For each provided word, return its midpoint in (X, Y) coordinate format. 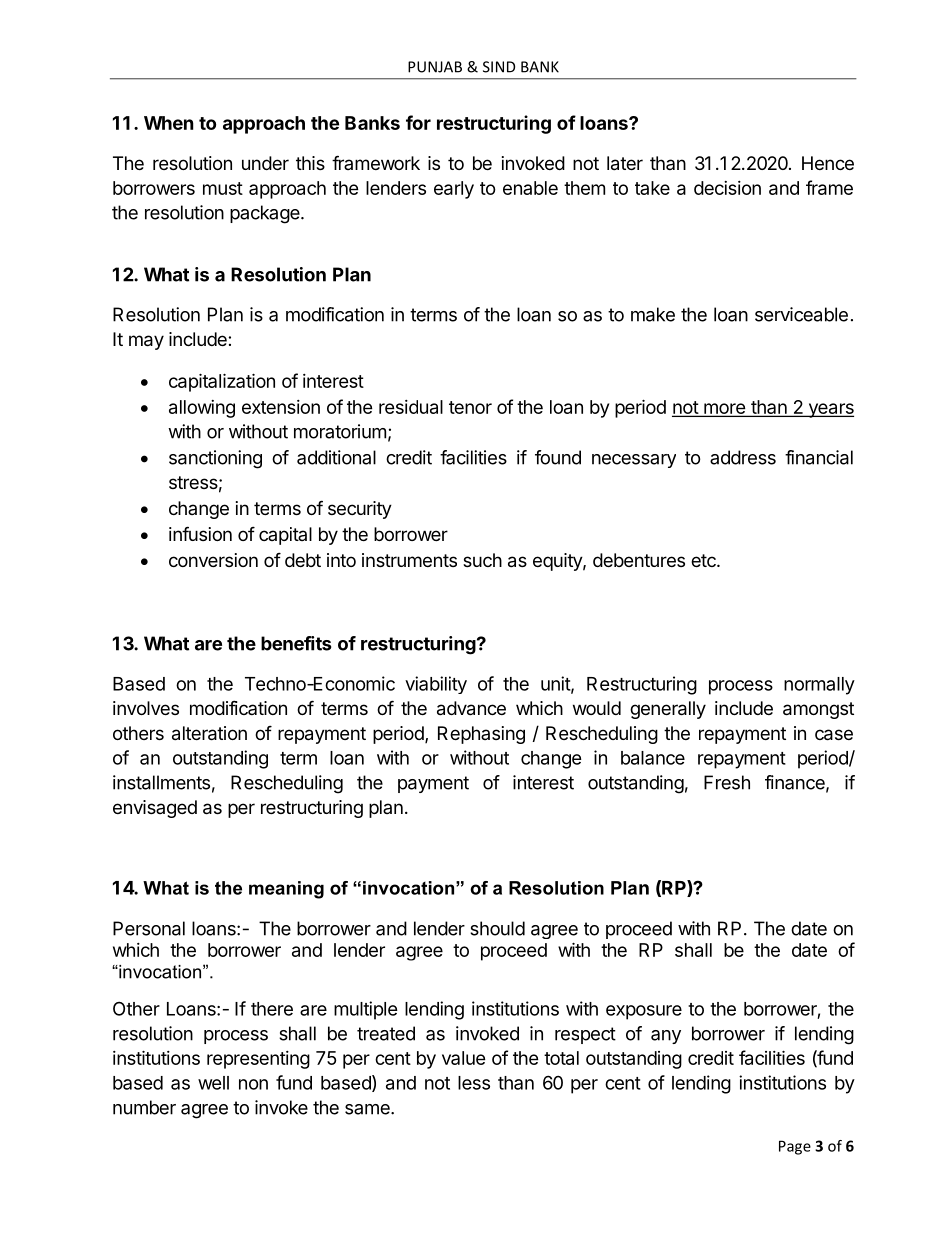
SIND (499, 67)
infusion (200, 533)
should (497, 928)
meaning (286, 890)
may (146, 342)
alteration (209, 733)
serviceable (801, 314)
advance (471, 708)
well (213, 1083)
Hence (828, 163)
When (169, 123)
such (482, 560)
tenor (470, 407)
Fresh (727, 782)
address (743, 457)
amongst (818, 710)
